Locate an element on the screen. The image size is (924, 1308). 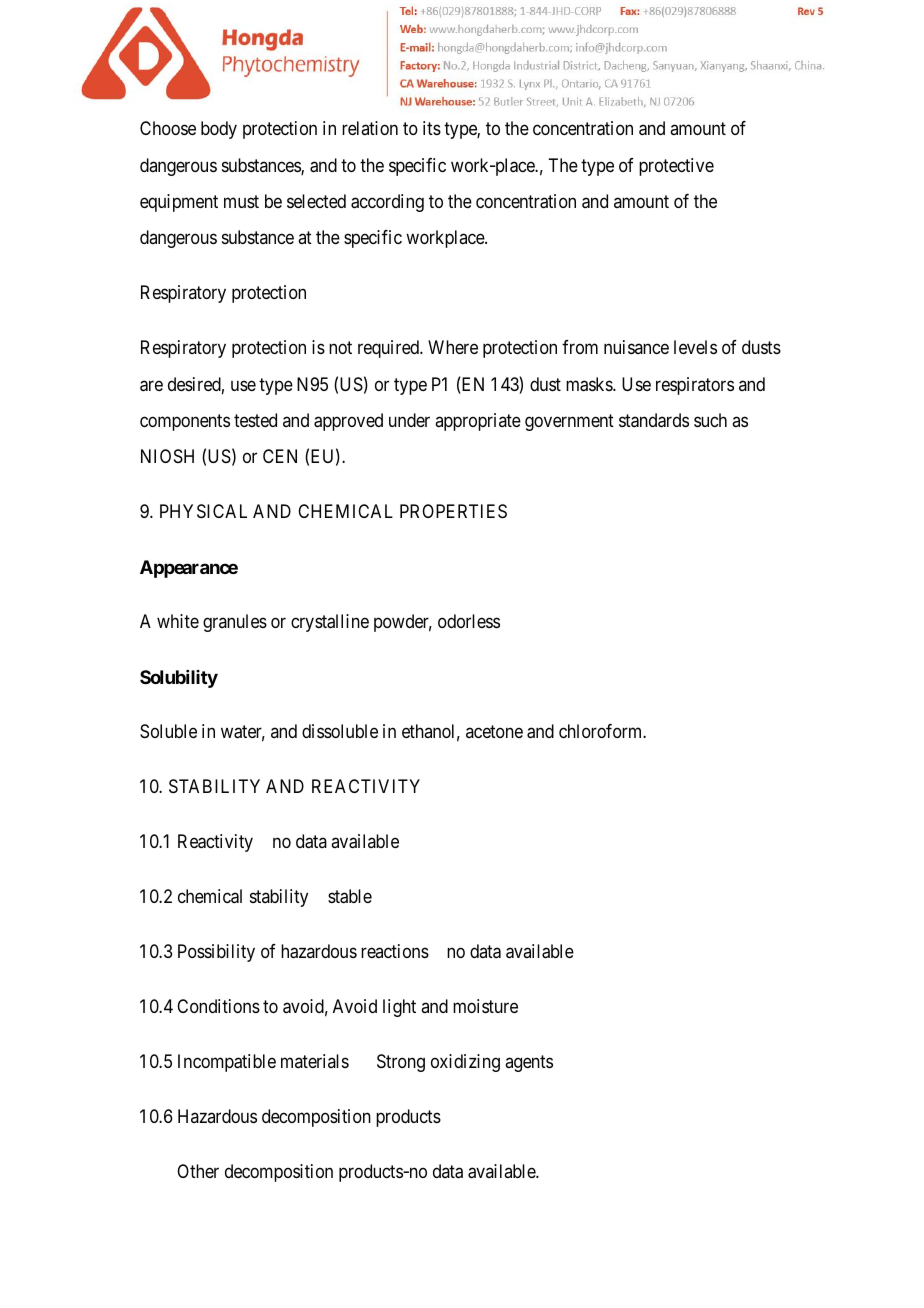
body is located at coordinates (219, 130).
